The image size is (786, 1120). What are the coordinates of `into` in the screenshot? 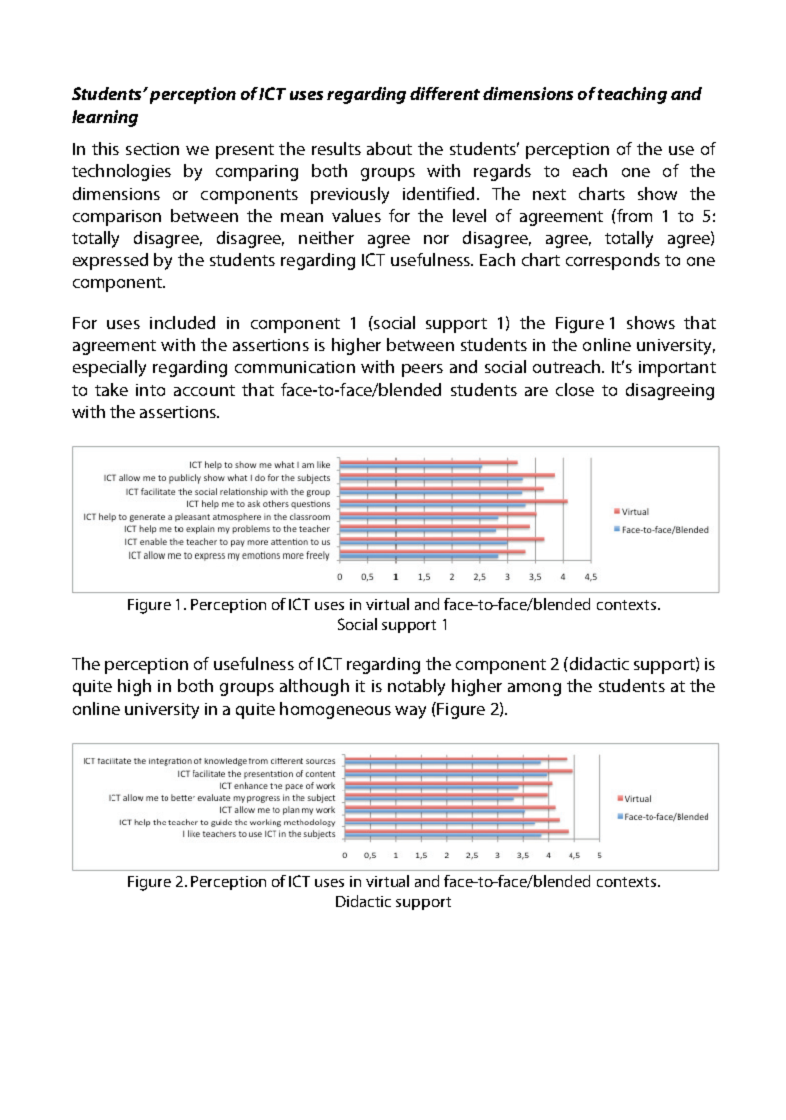 It's located at (150, 390).
